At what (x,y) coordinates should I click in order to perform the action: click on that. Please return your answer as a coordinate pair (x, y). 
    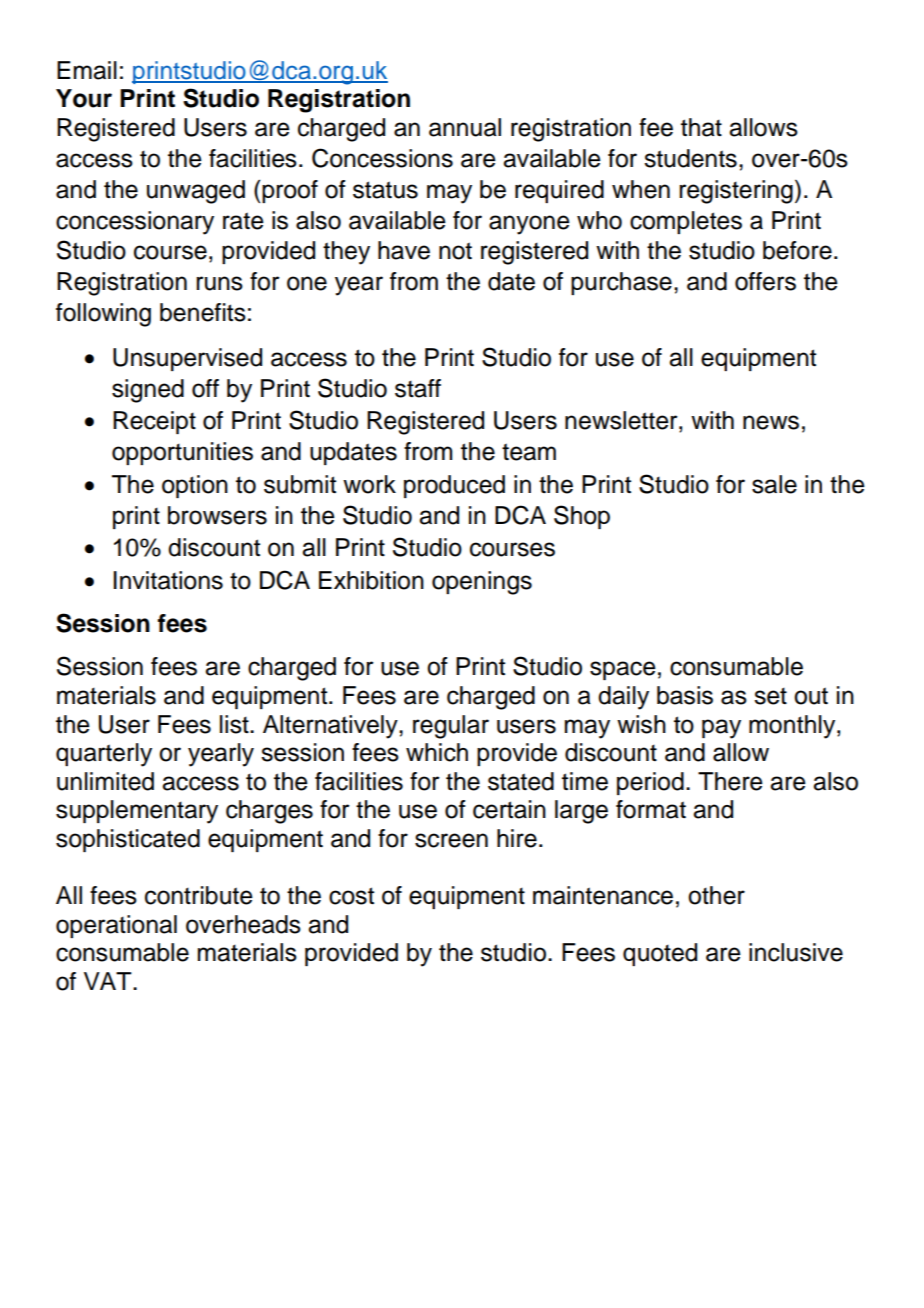
    Looking at the image, I should click on (701, 127).
